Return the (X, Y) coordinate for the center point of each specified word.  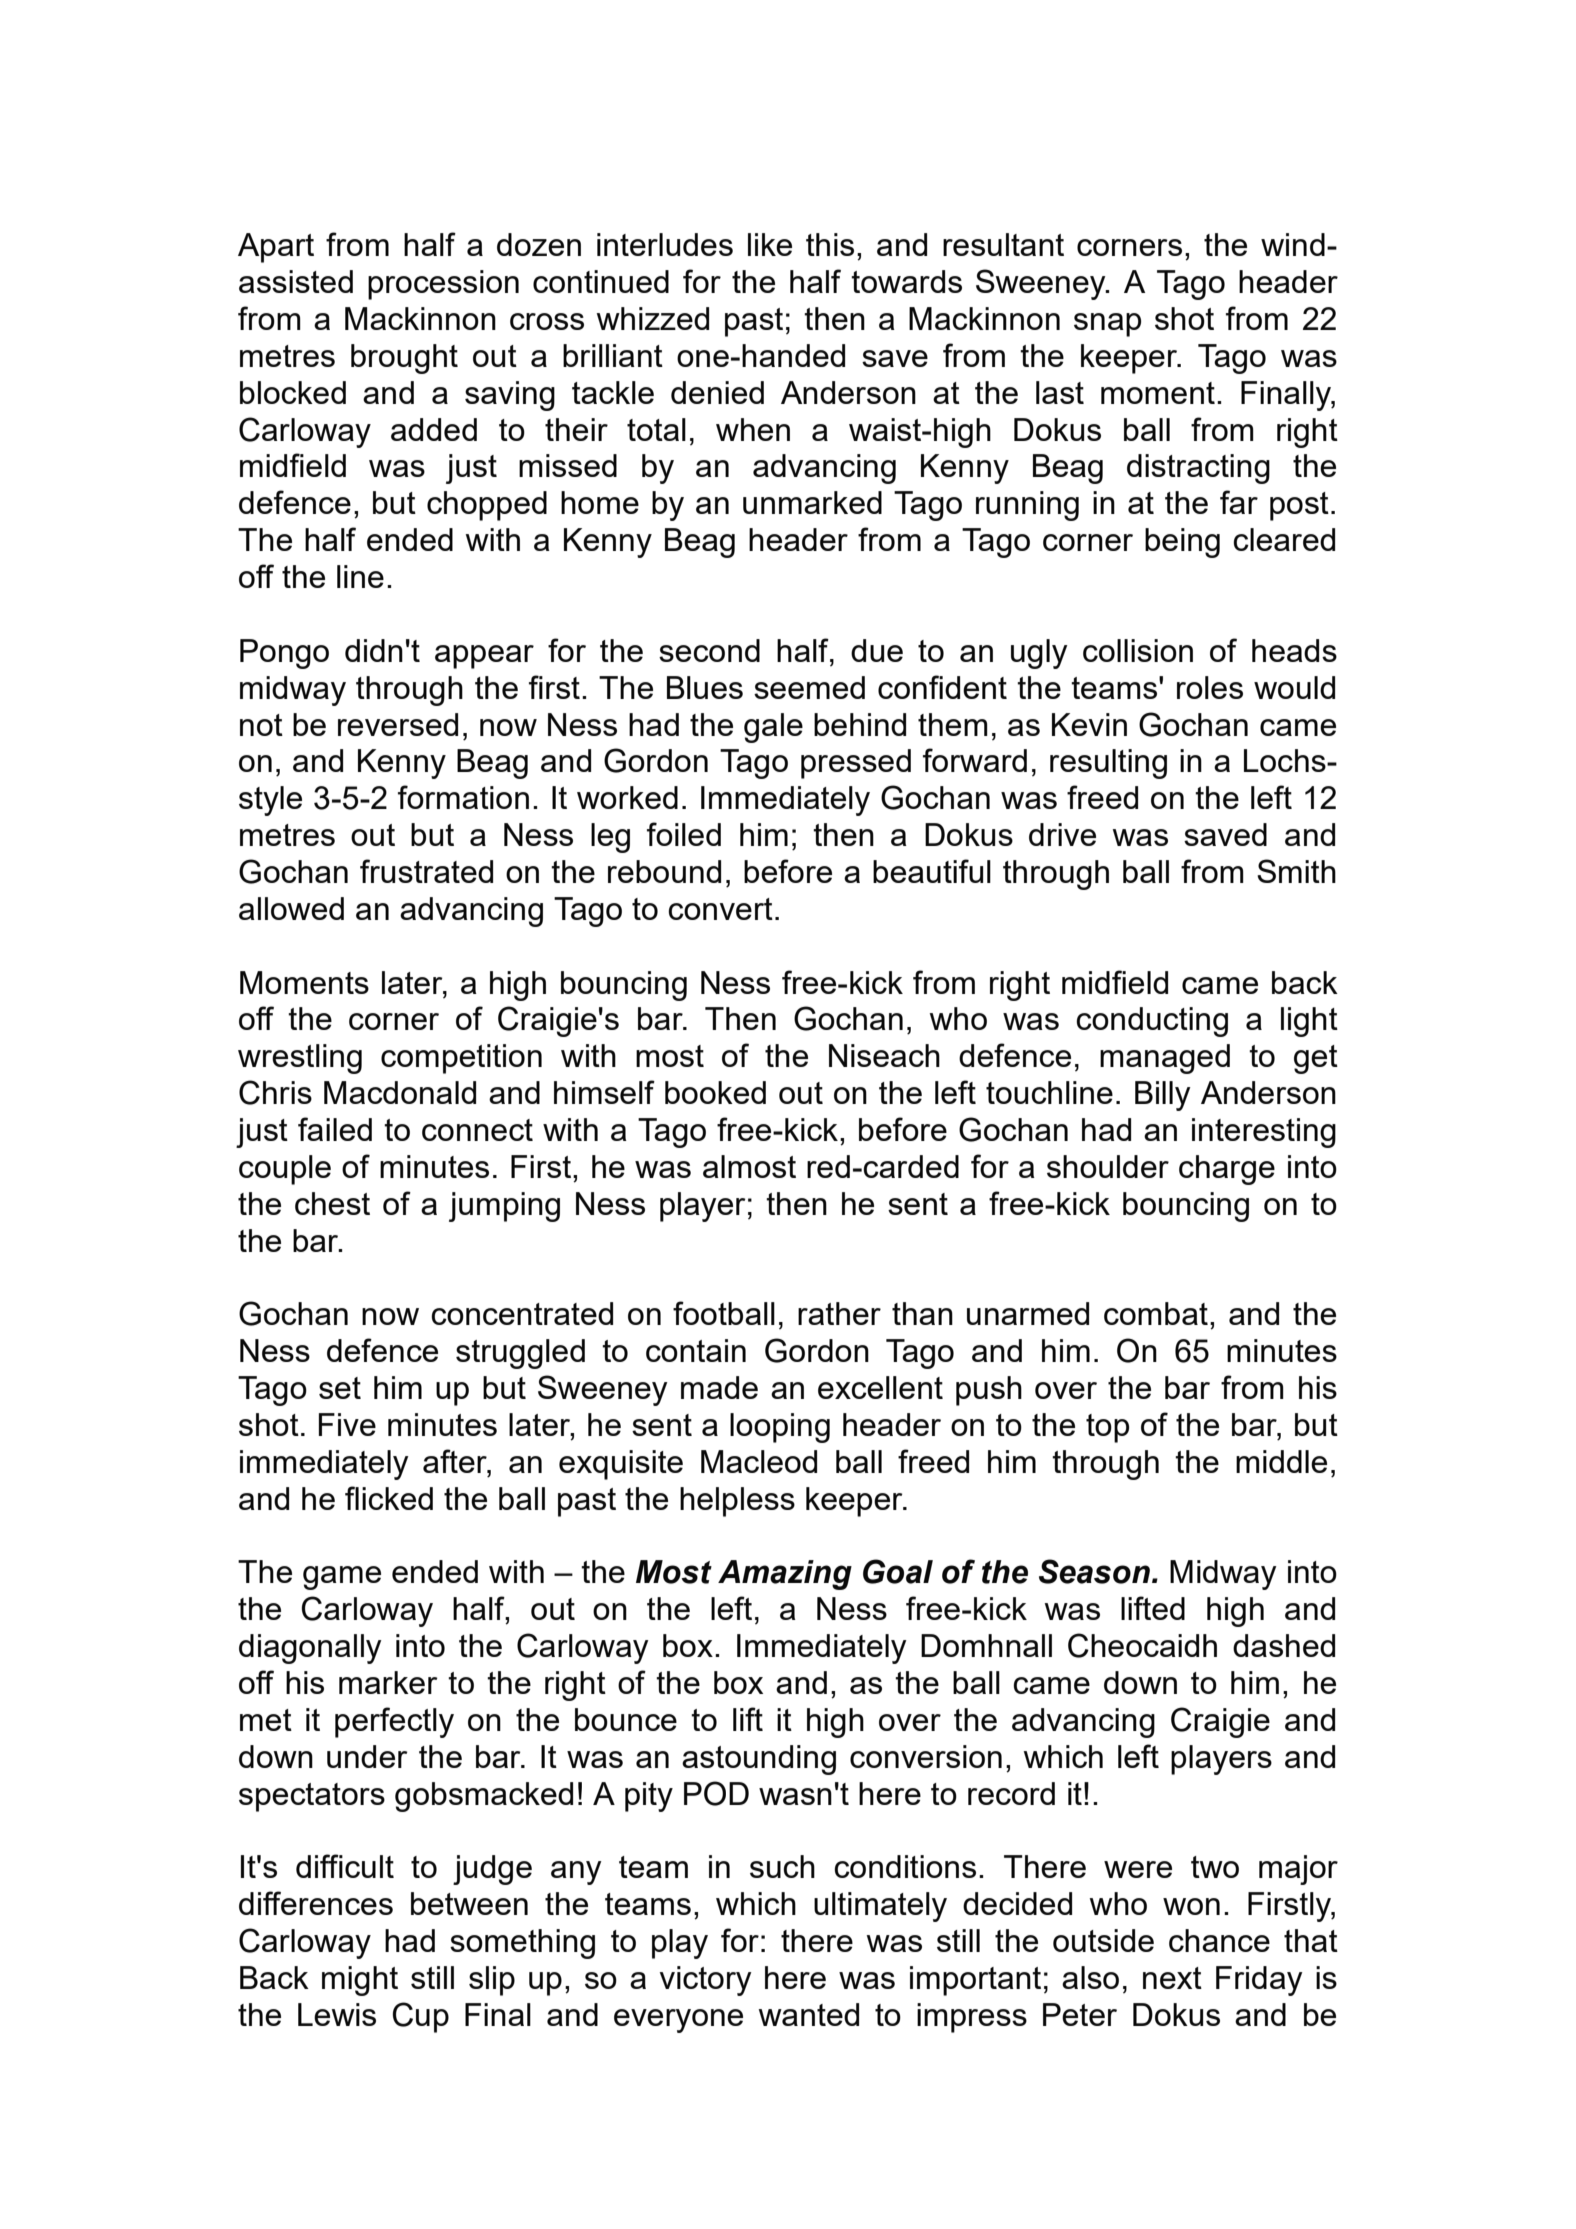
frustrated (426, 871)
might (360, 1981)
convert (720, 909)
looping (780, 1428)
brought (404, 359)
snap (1107, 325)
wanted (808, 2014)
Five (347, 1424)
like (770, 244)
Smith (1296, 871)
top (1107, 1428)
